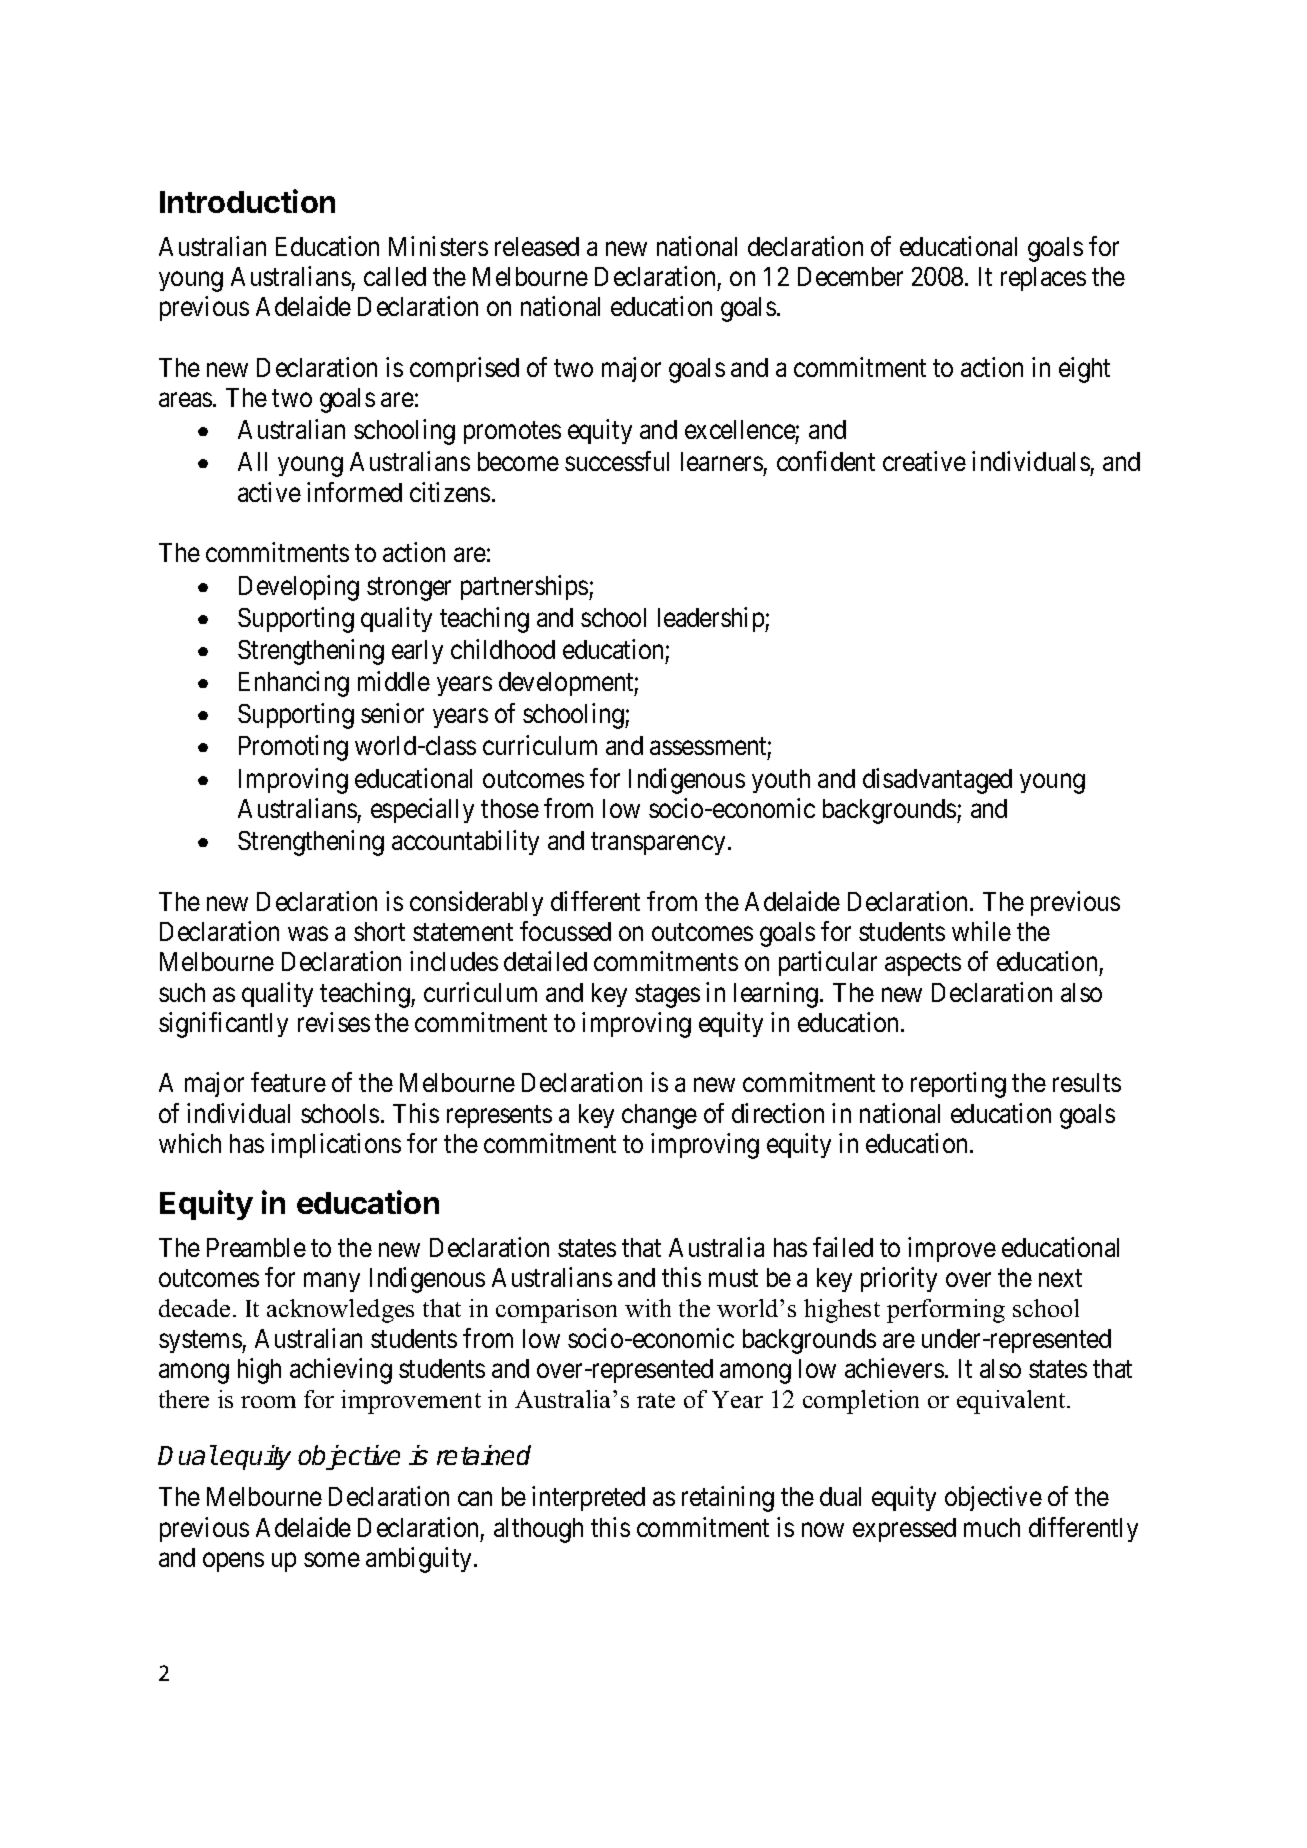 The width and height of the page is (1307, 1848). What do you see at coordinates (660, 844) in the page?
I see `transparency` at bounding box center [660, 844].
